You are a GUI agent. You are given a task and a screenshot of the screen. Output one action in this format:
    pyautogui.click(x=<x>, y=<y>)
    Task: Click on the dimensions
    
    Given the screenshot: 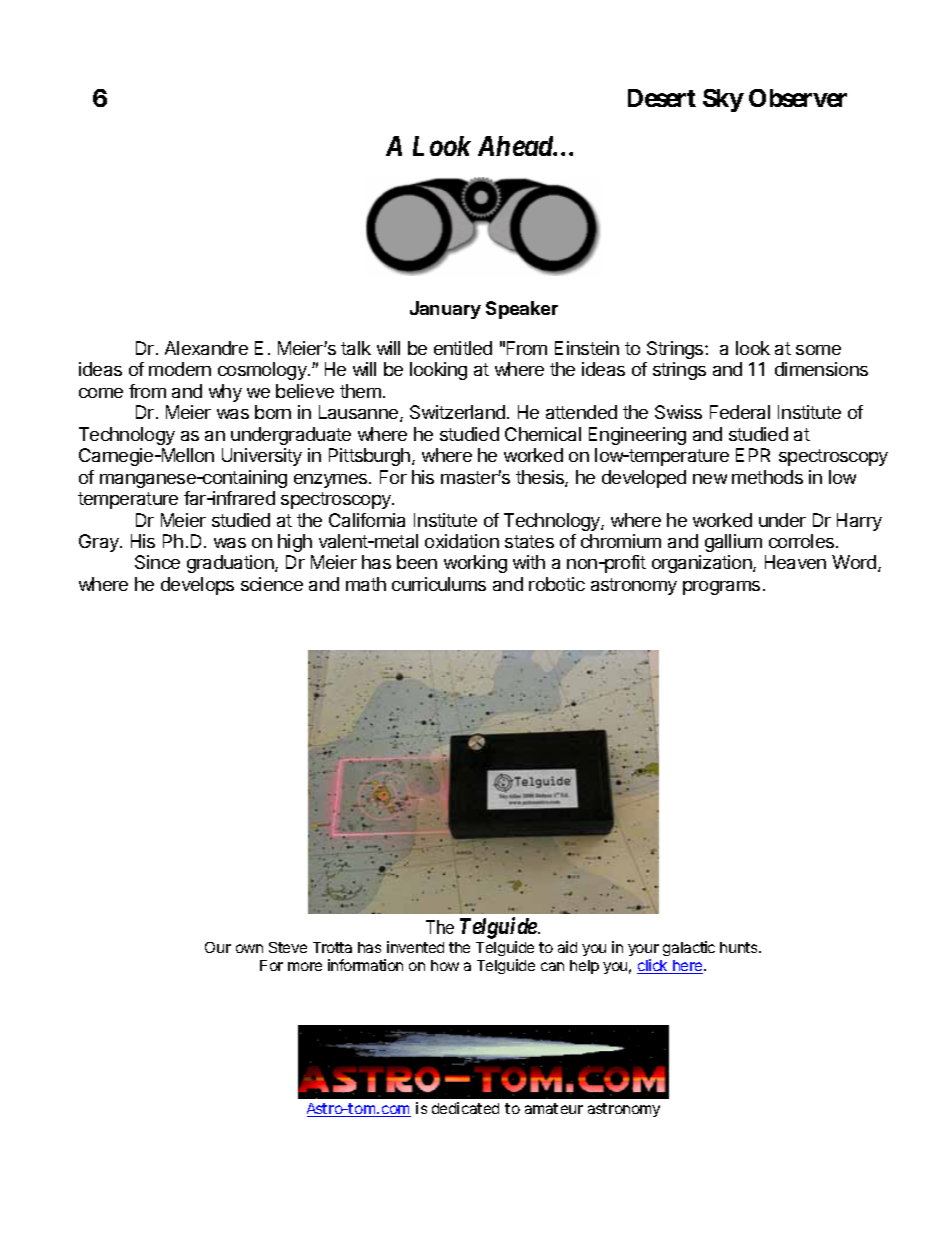 What is the action you would take?
    pyautogui.click(x=821, y=369)
